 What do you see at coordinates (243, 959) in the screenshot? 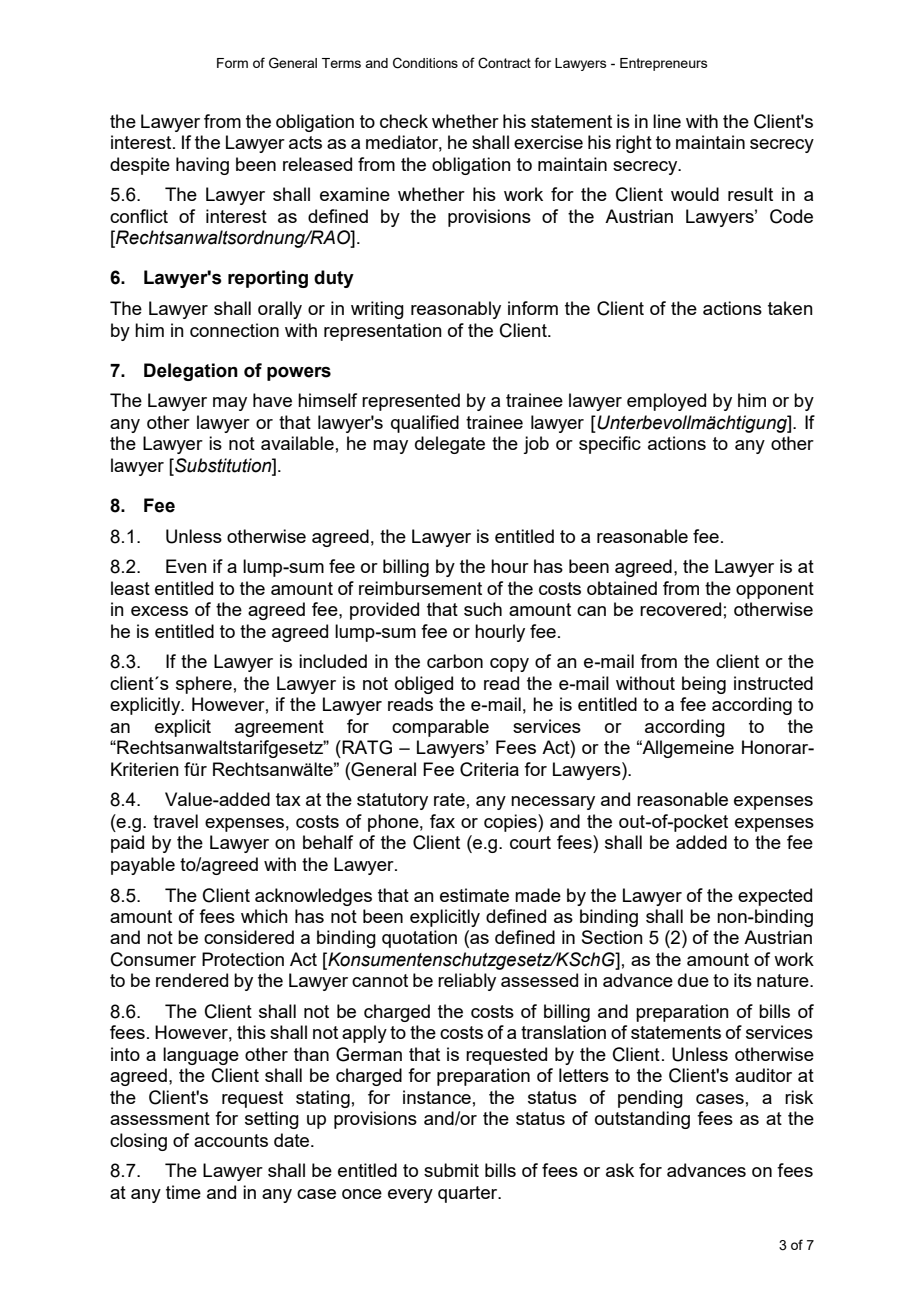
I see `Protection` at bounding box center [243, 959].
